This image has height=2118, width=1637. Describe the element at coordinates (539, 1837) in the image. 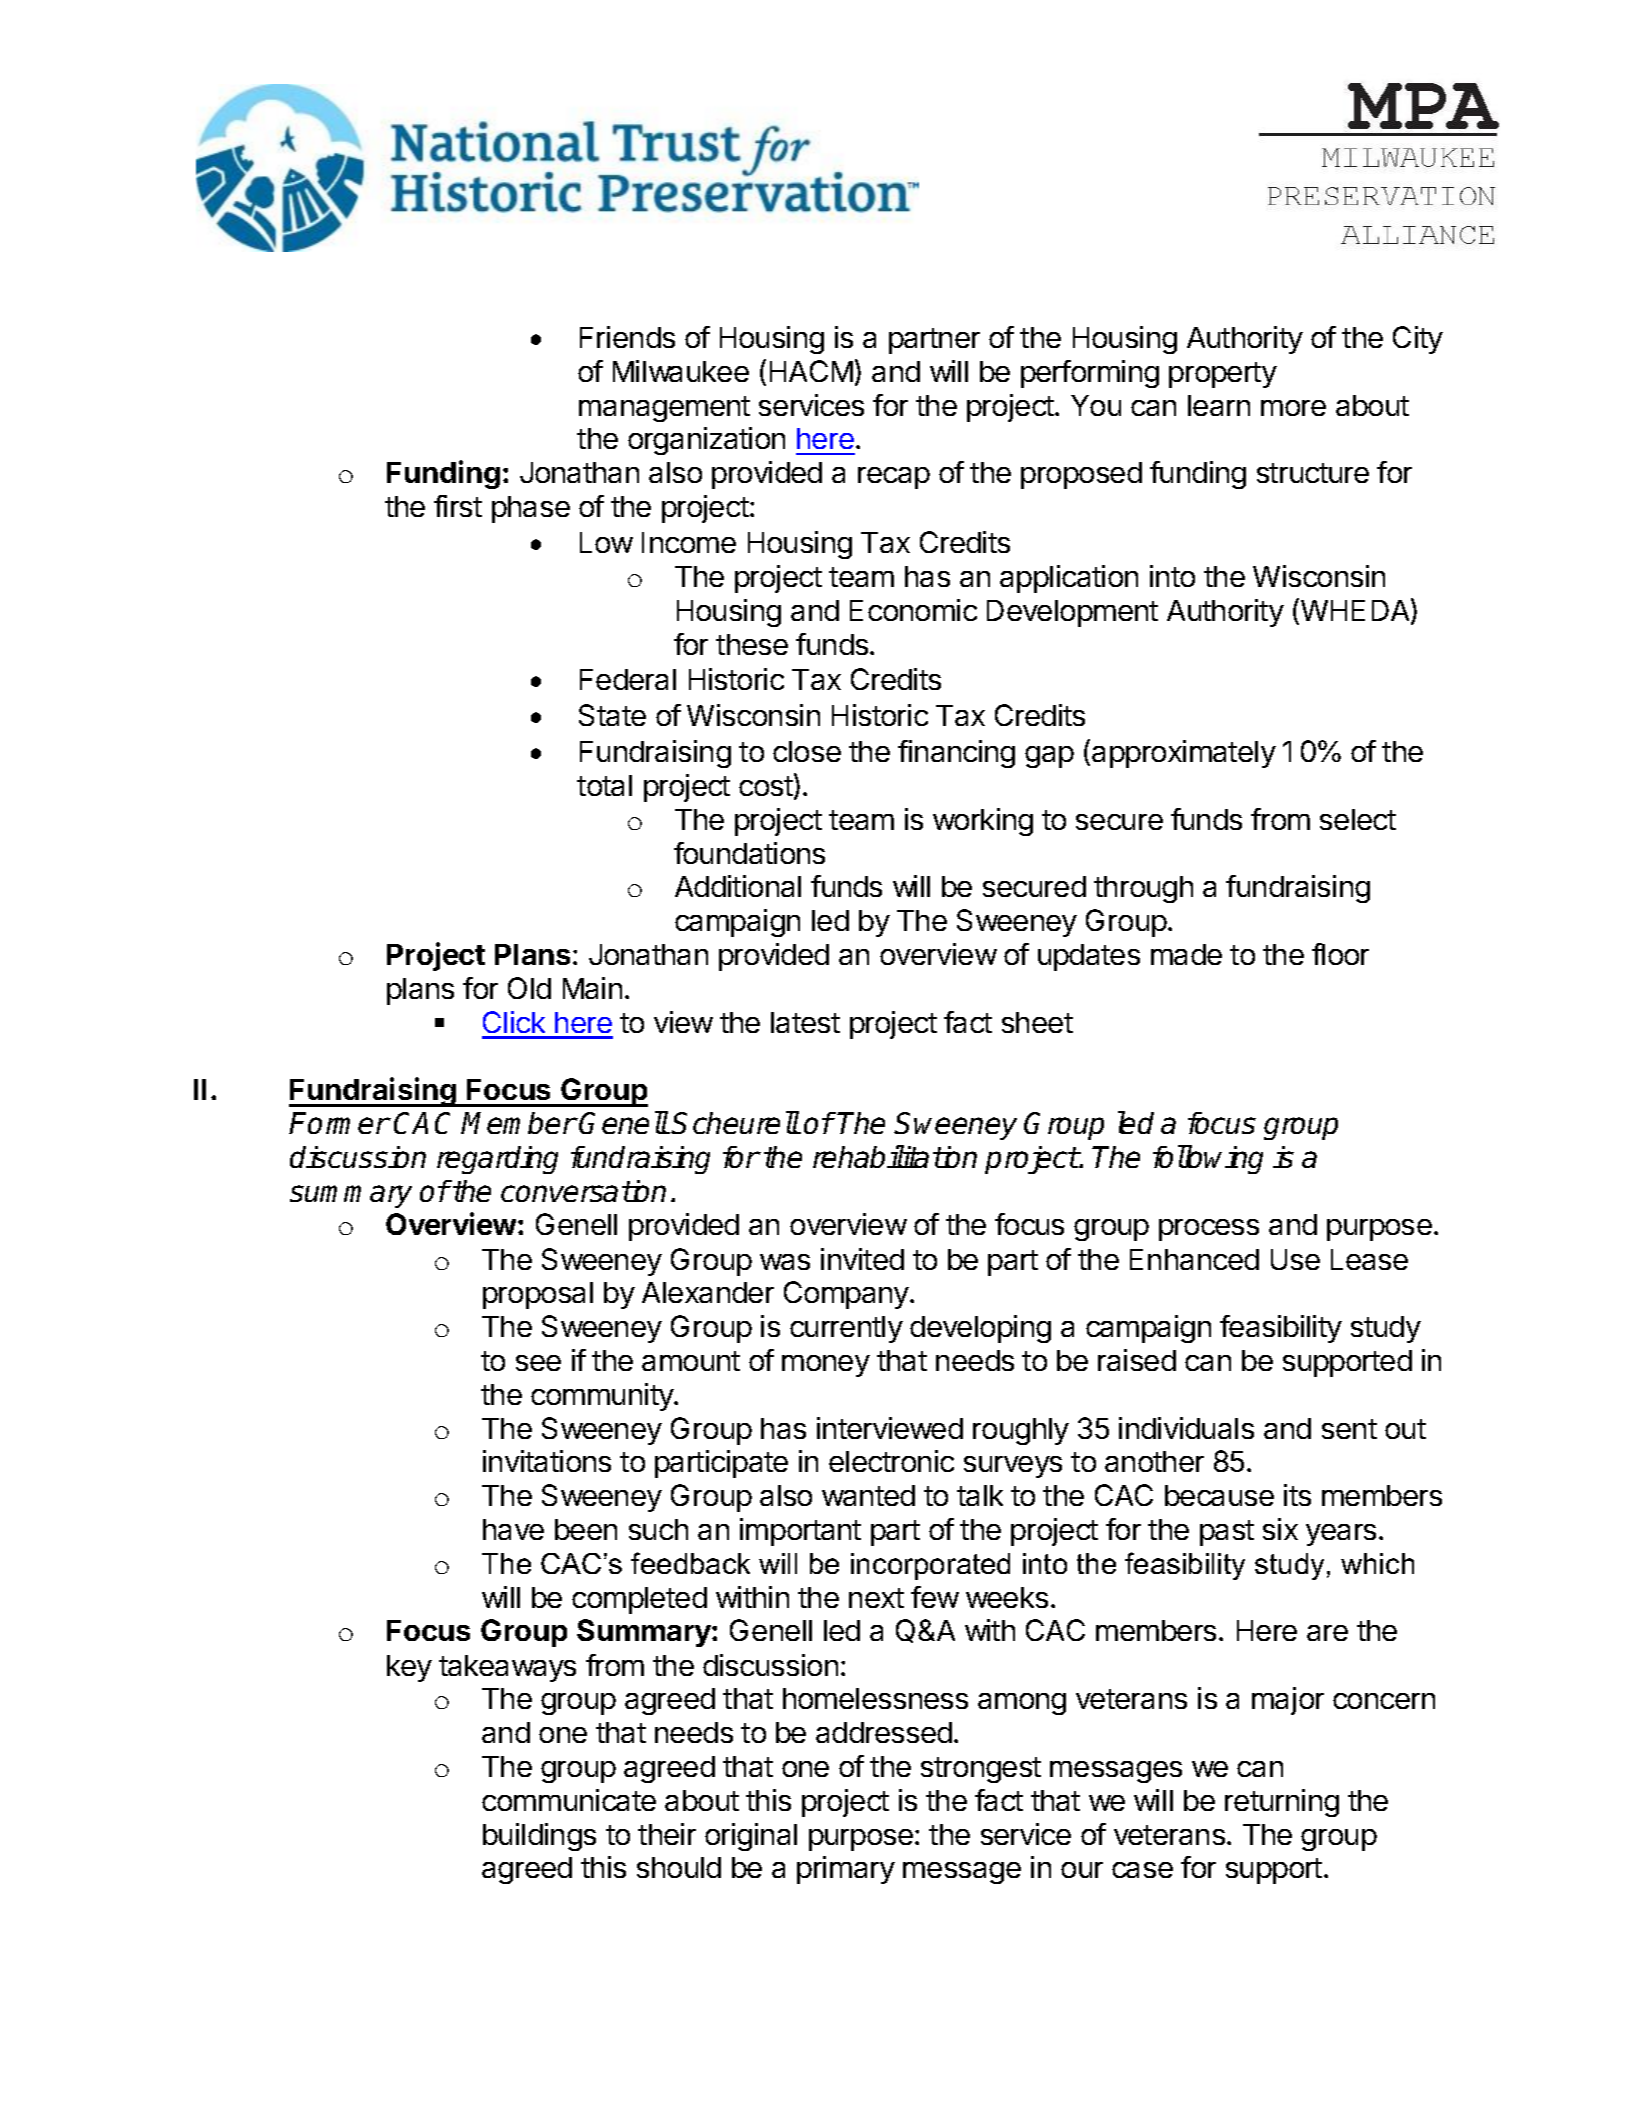

I see `buildings` at that location.
